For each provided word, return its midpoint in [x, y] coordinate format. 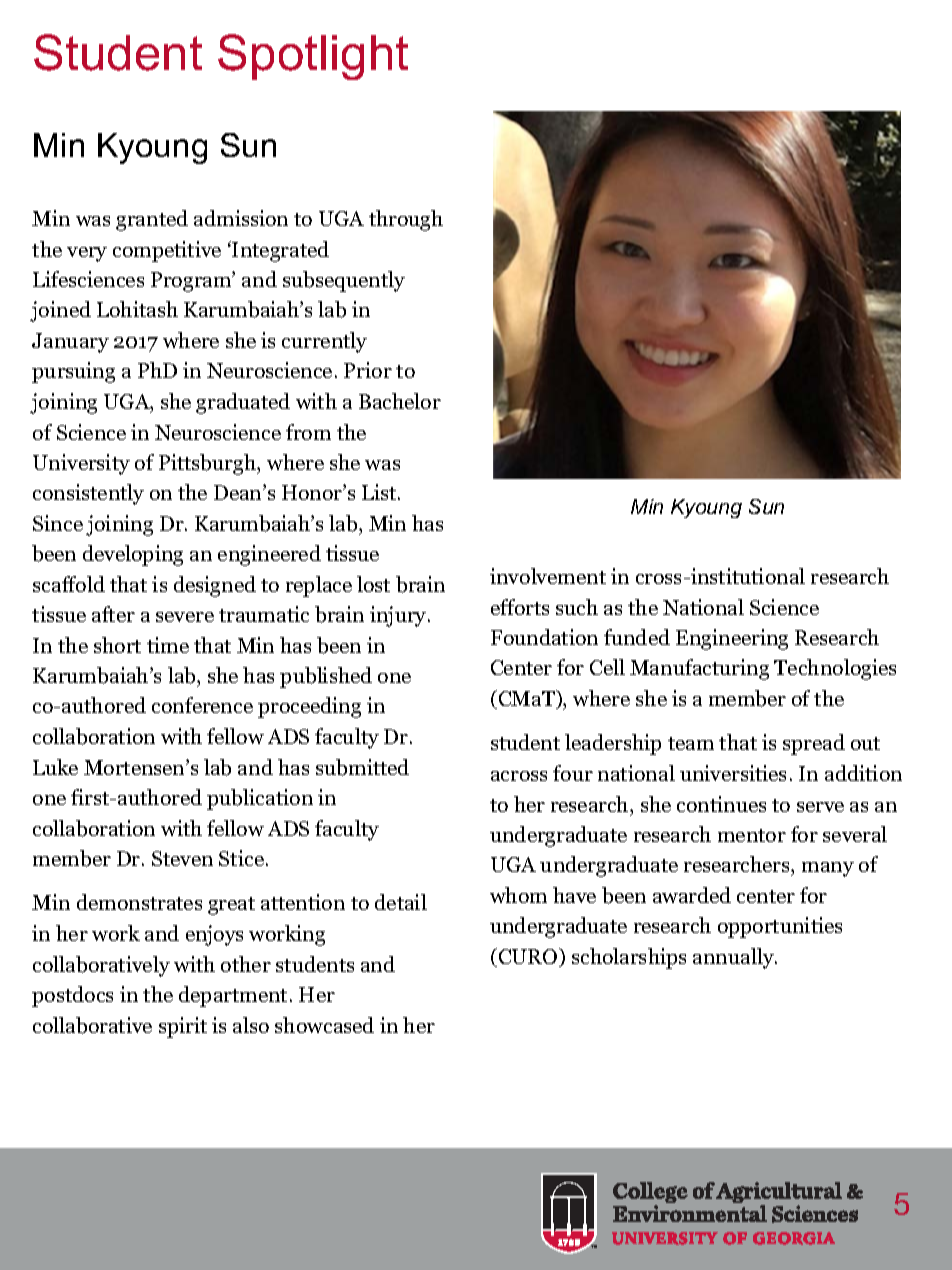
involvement [548, 576]
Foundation [544, 637]
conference [202, 705]
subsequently [344, 281]
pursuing [73, 372]
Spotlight [313, 57]
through [406, 220]
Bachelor [400, 401]
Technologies [835, 669]
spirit [183, 1027]
